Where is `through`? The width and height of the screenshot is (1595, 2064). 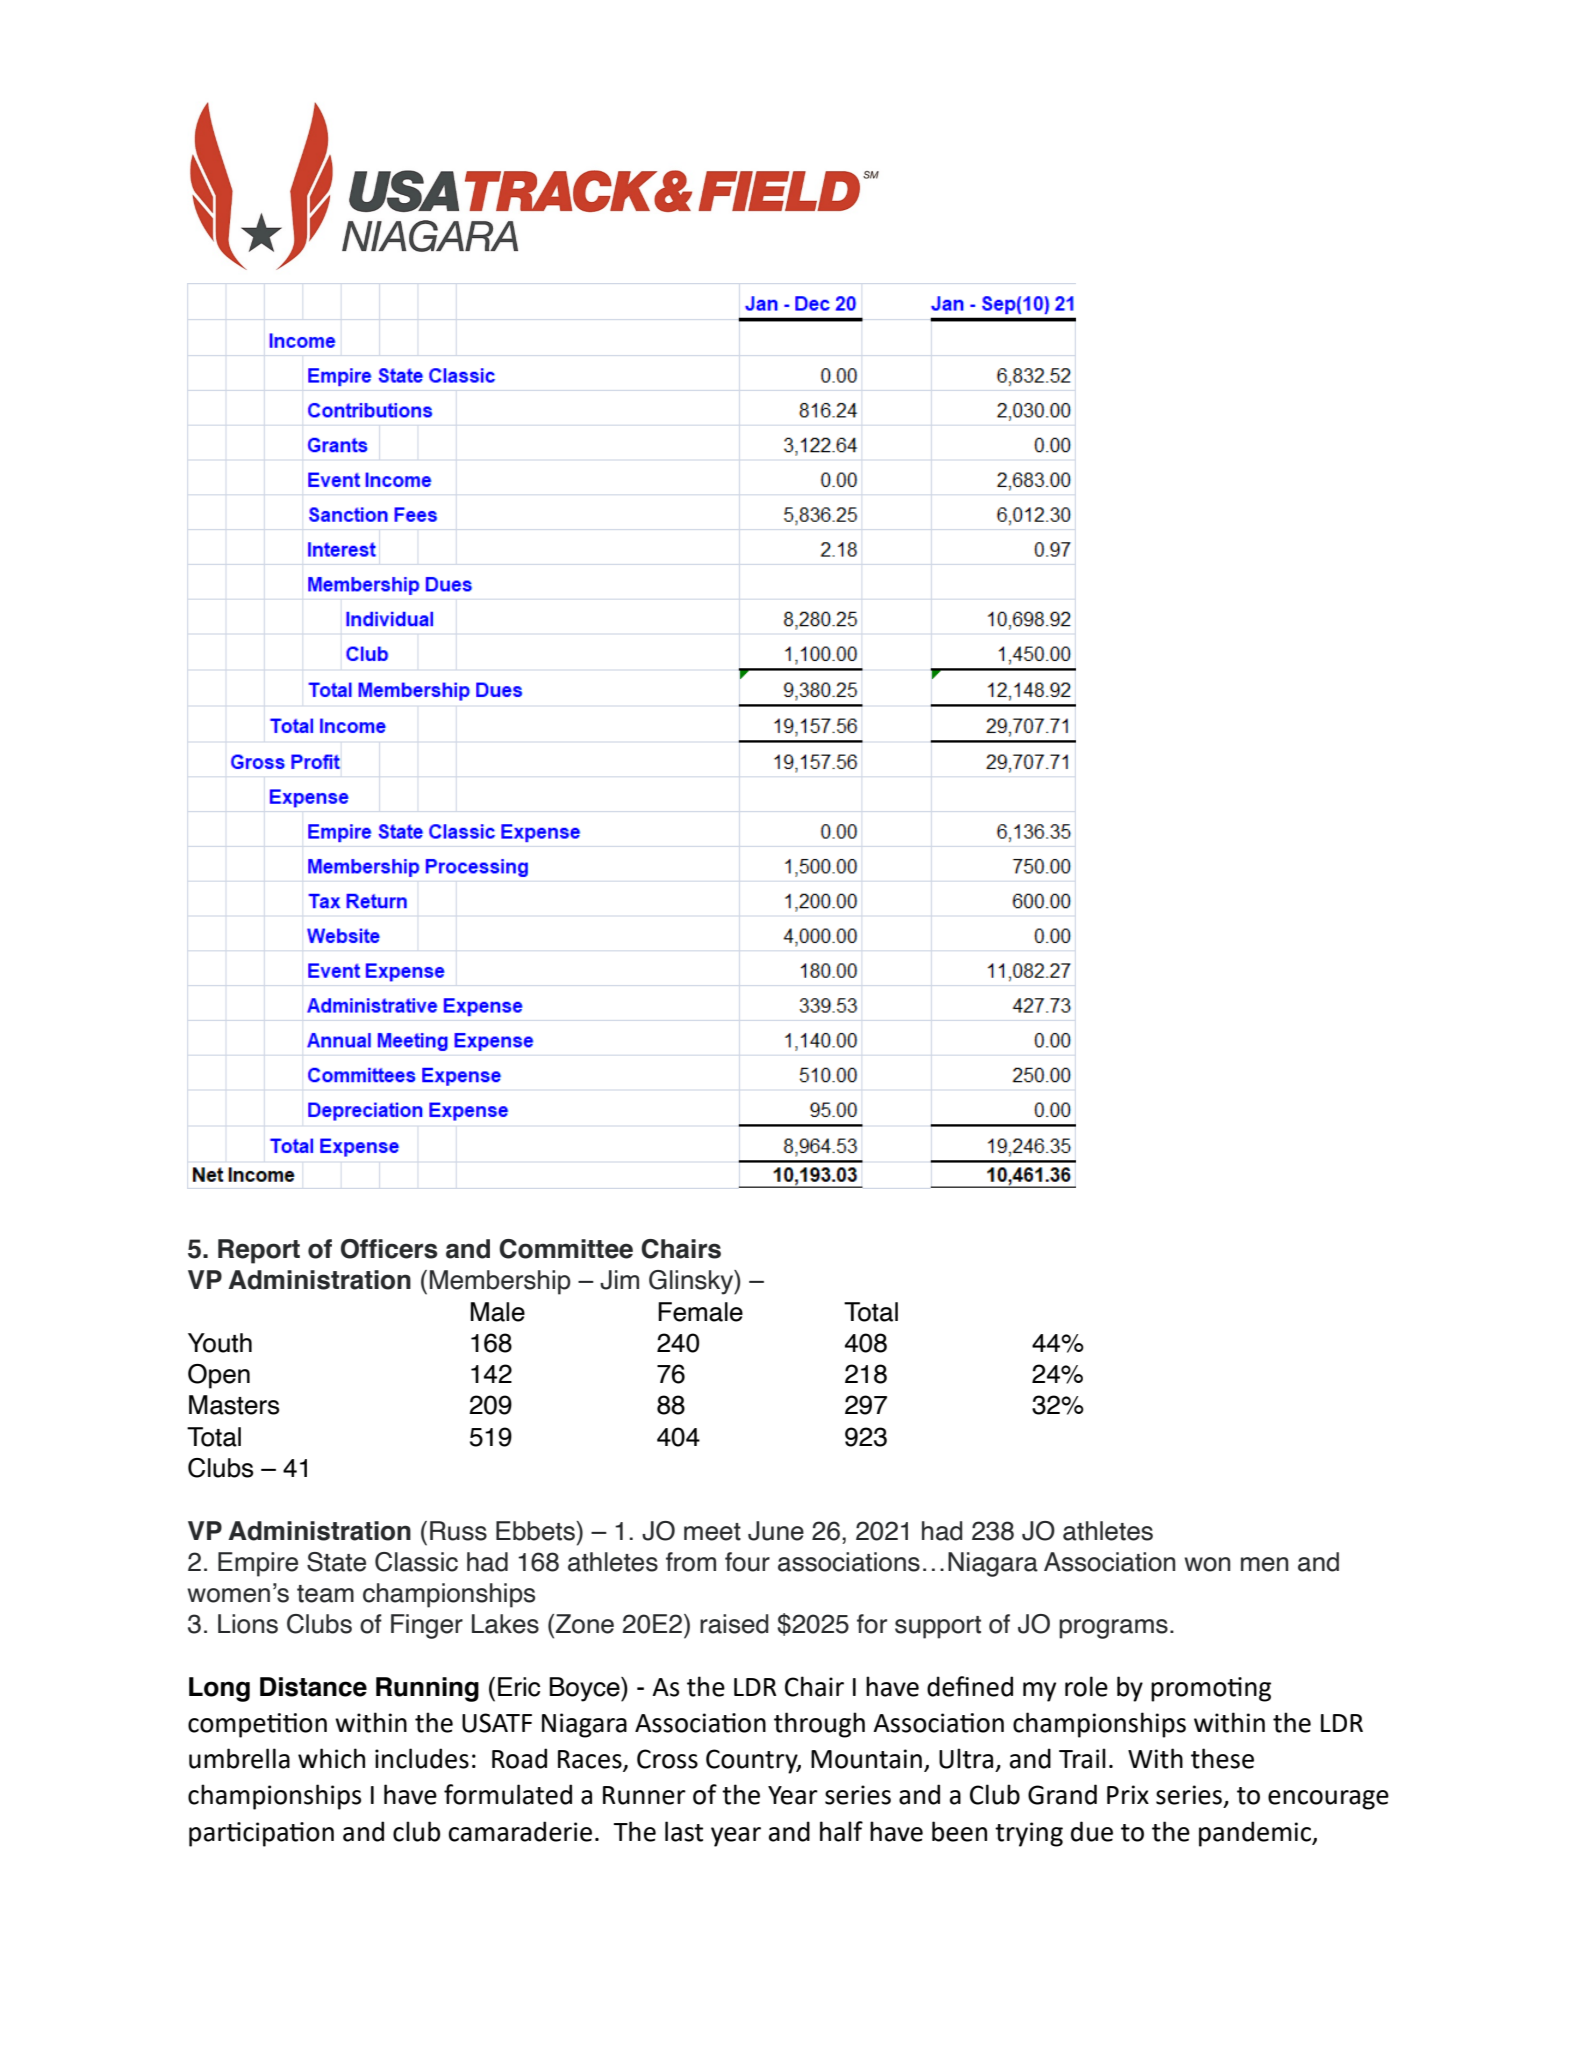 through is located at coordinates (819, 1725).
